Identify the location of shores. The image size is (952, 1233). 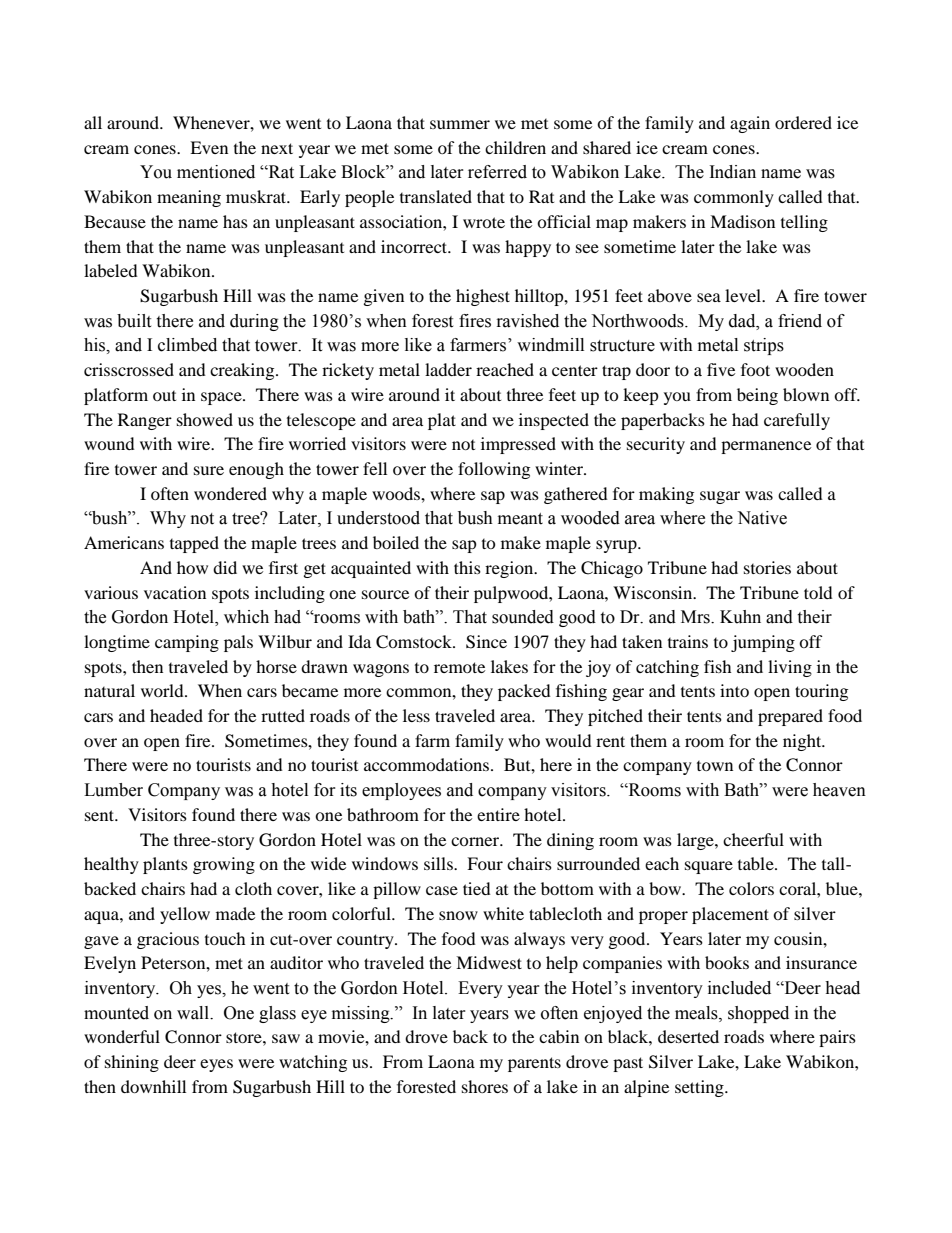
(485, 1086).
